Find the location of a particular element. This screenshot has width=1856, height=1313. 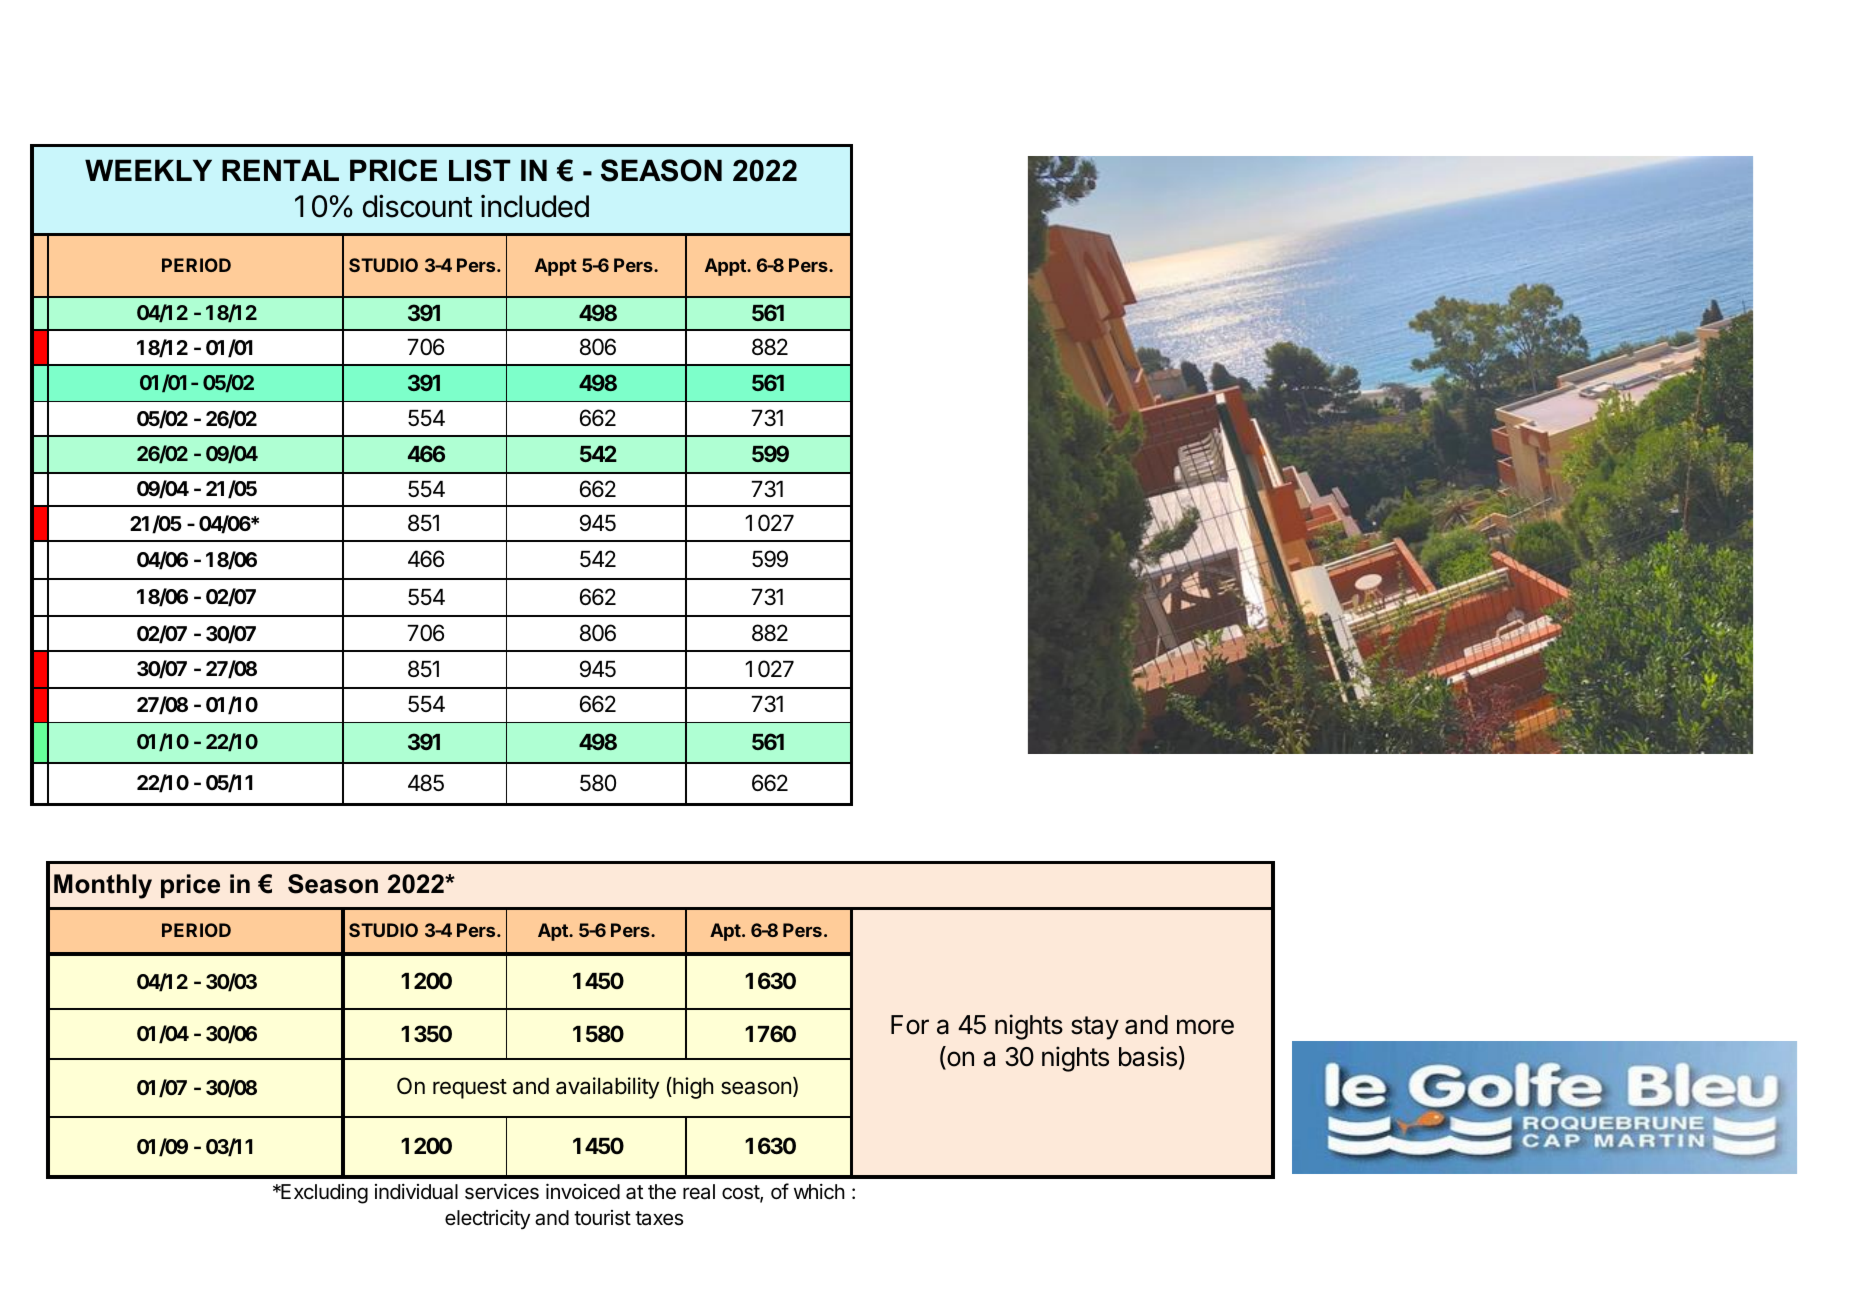

RENTAL is located at coordinates (280, 170).
